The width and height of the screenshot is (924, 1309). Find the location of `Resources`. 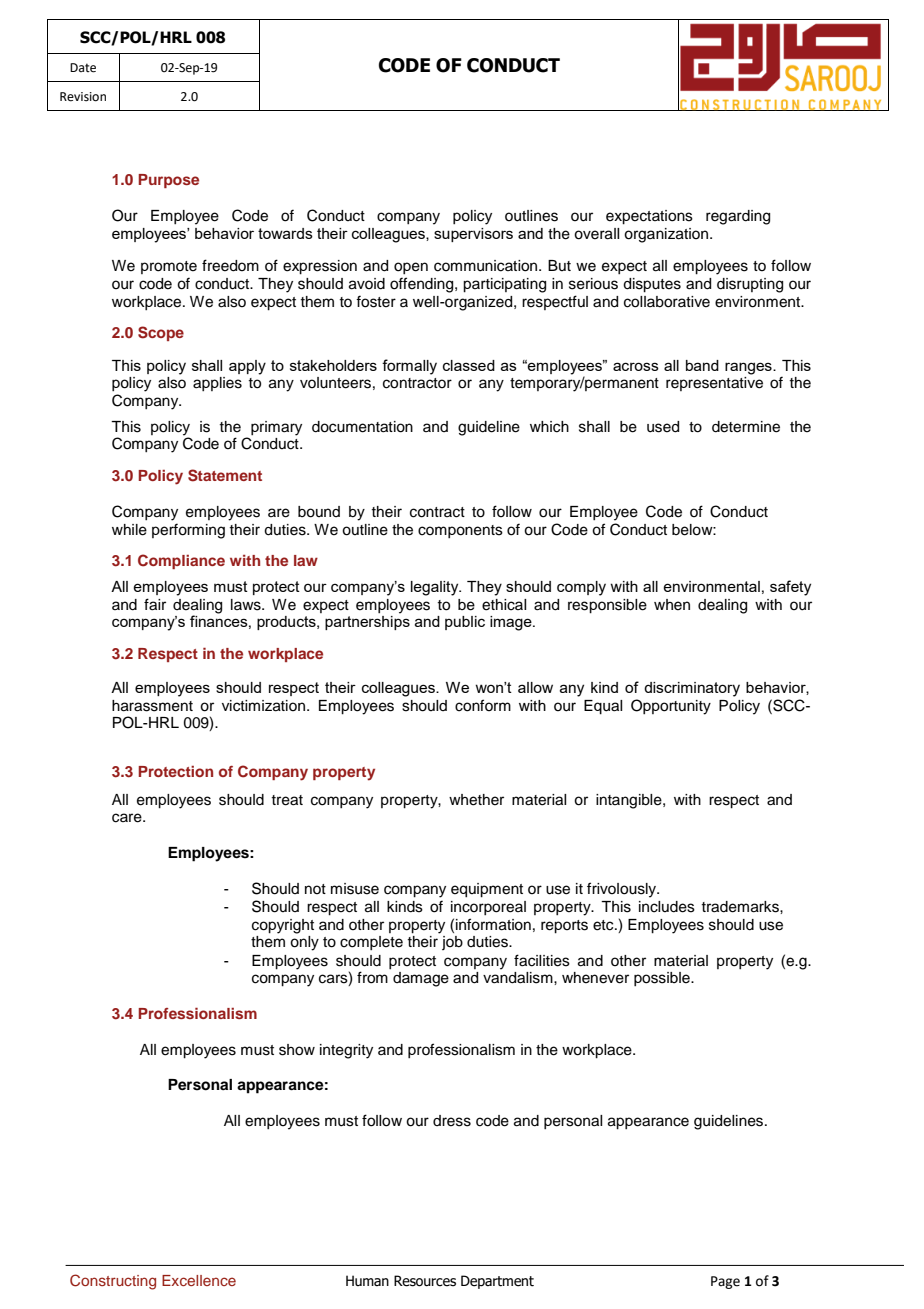

Resources is located at coordinates (425, 1281).
